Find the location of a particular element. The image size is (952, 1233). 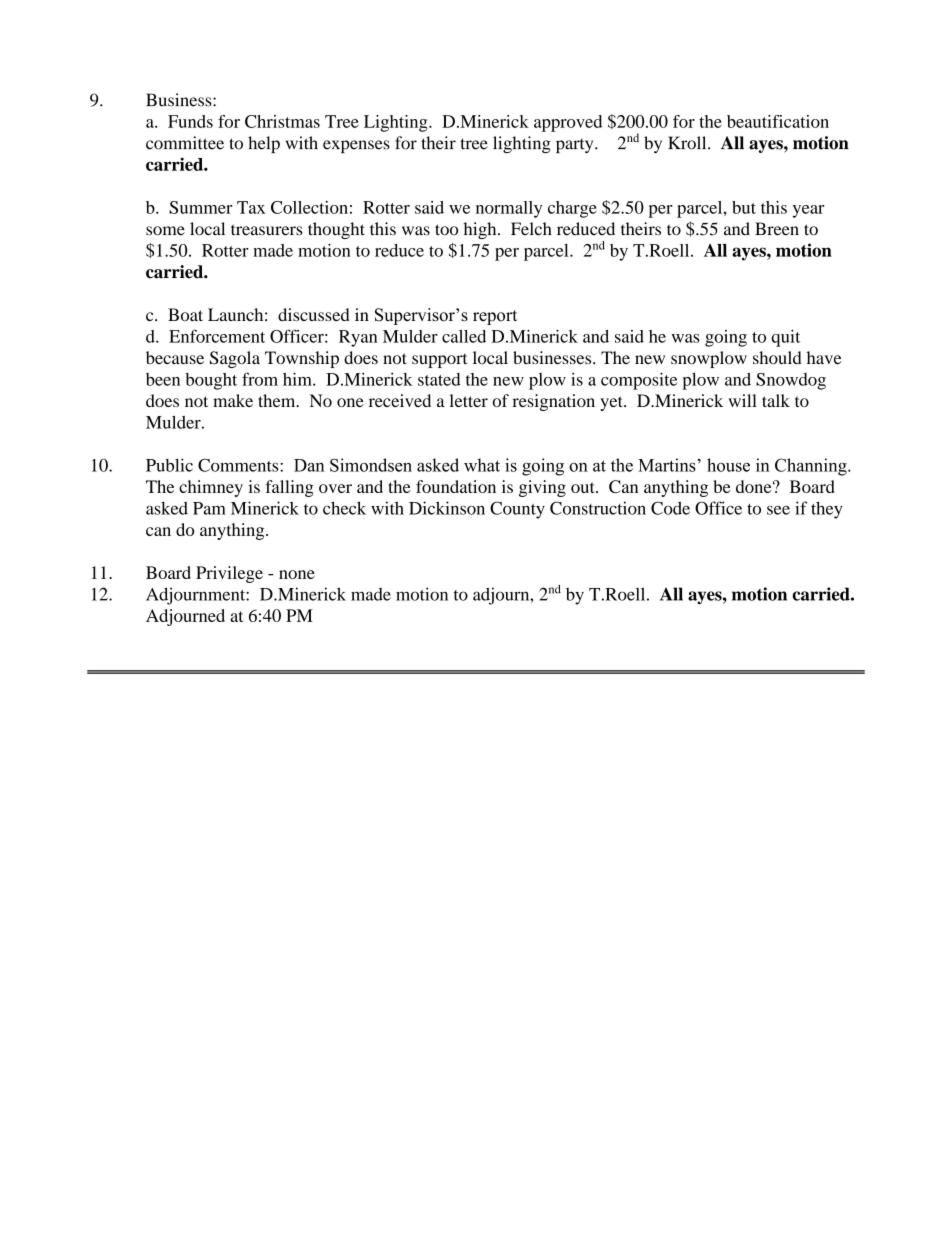

report is located at coordinates (495, 317).
